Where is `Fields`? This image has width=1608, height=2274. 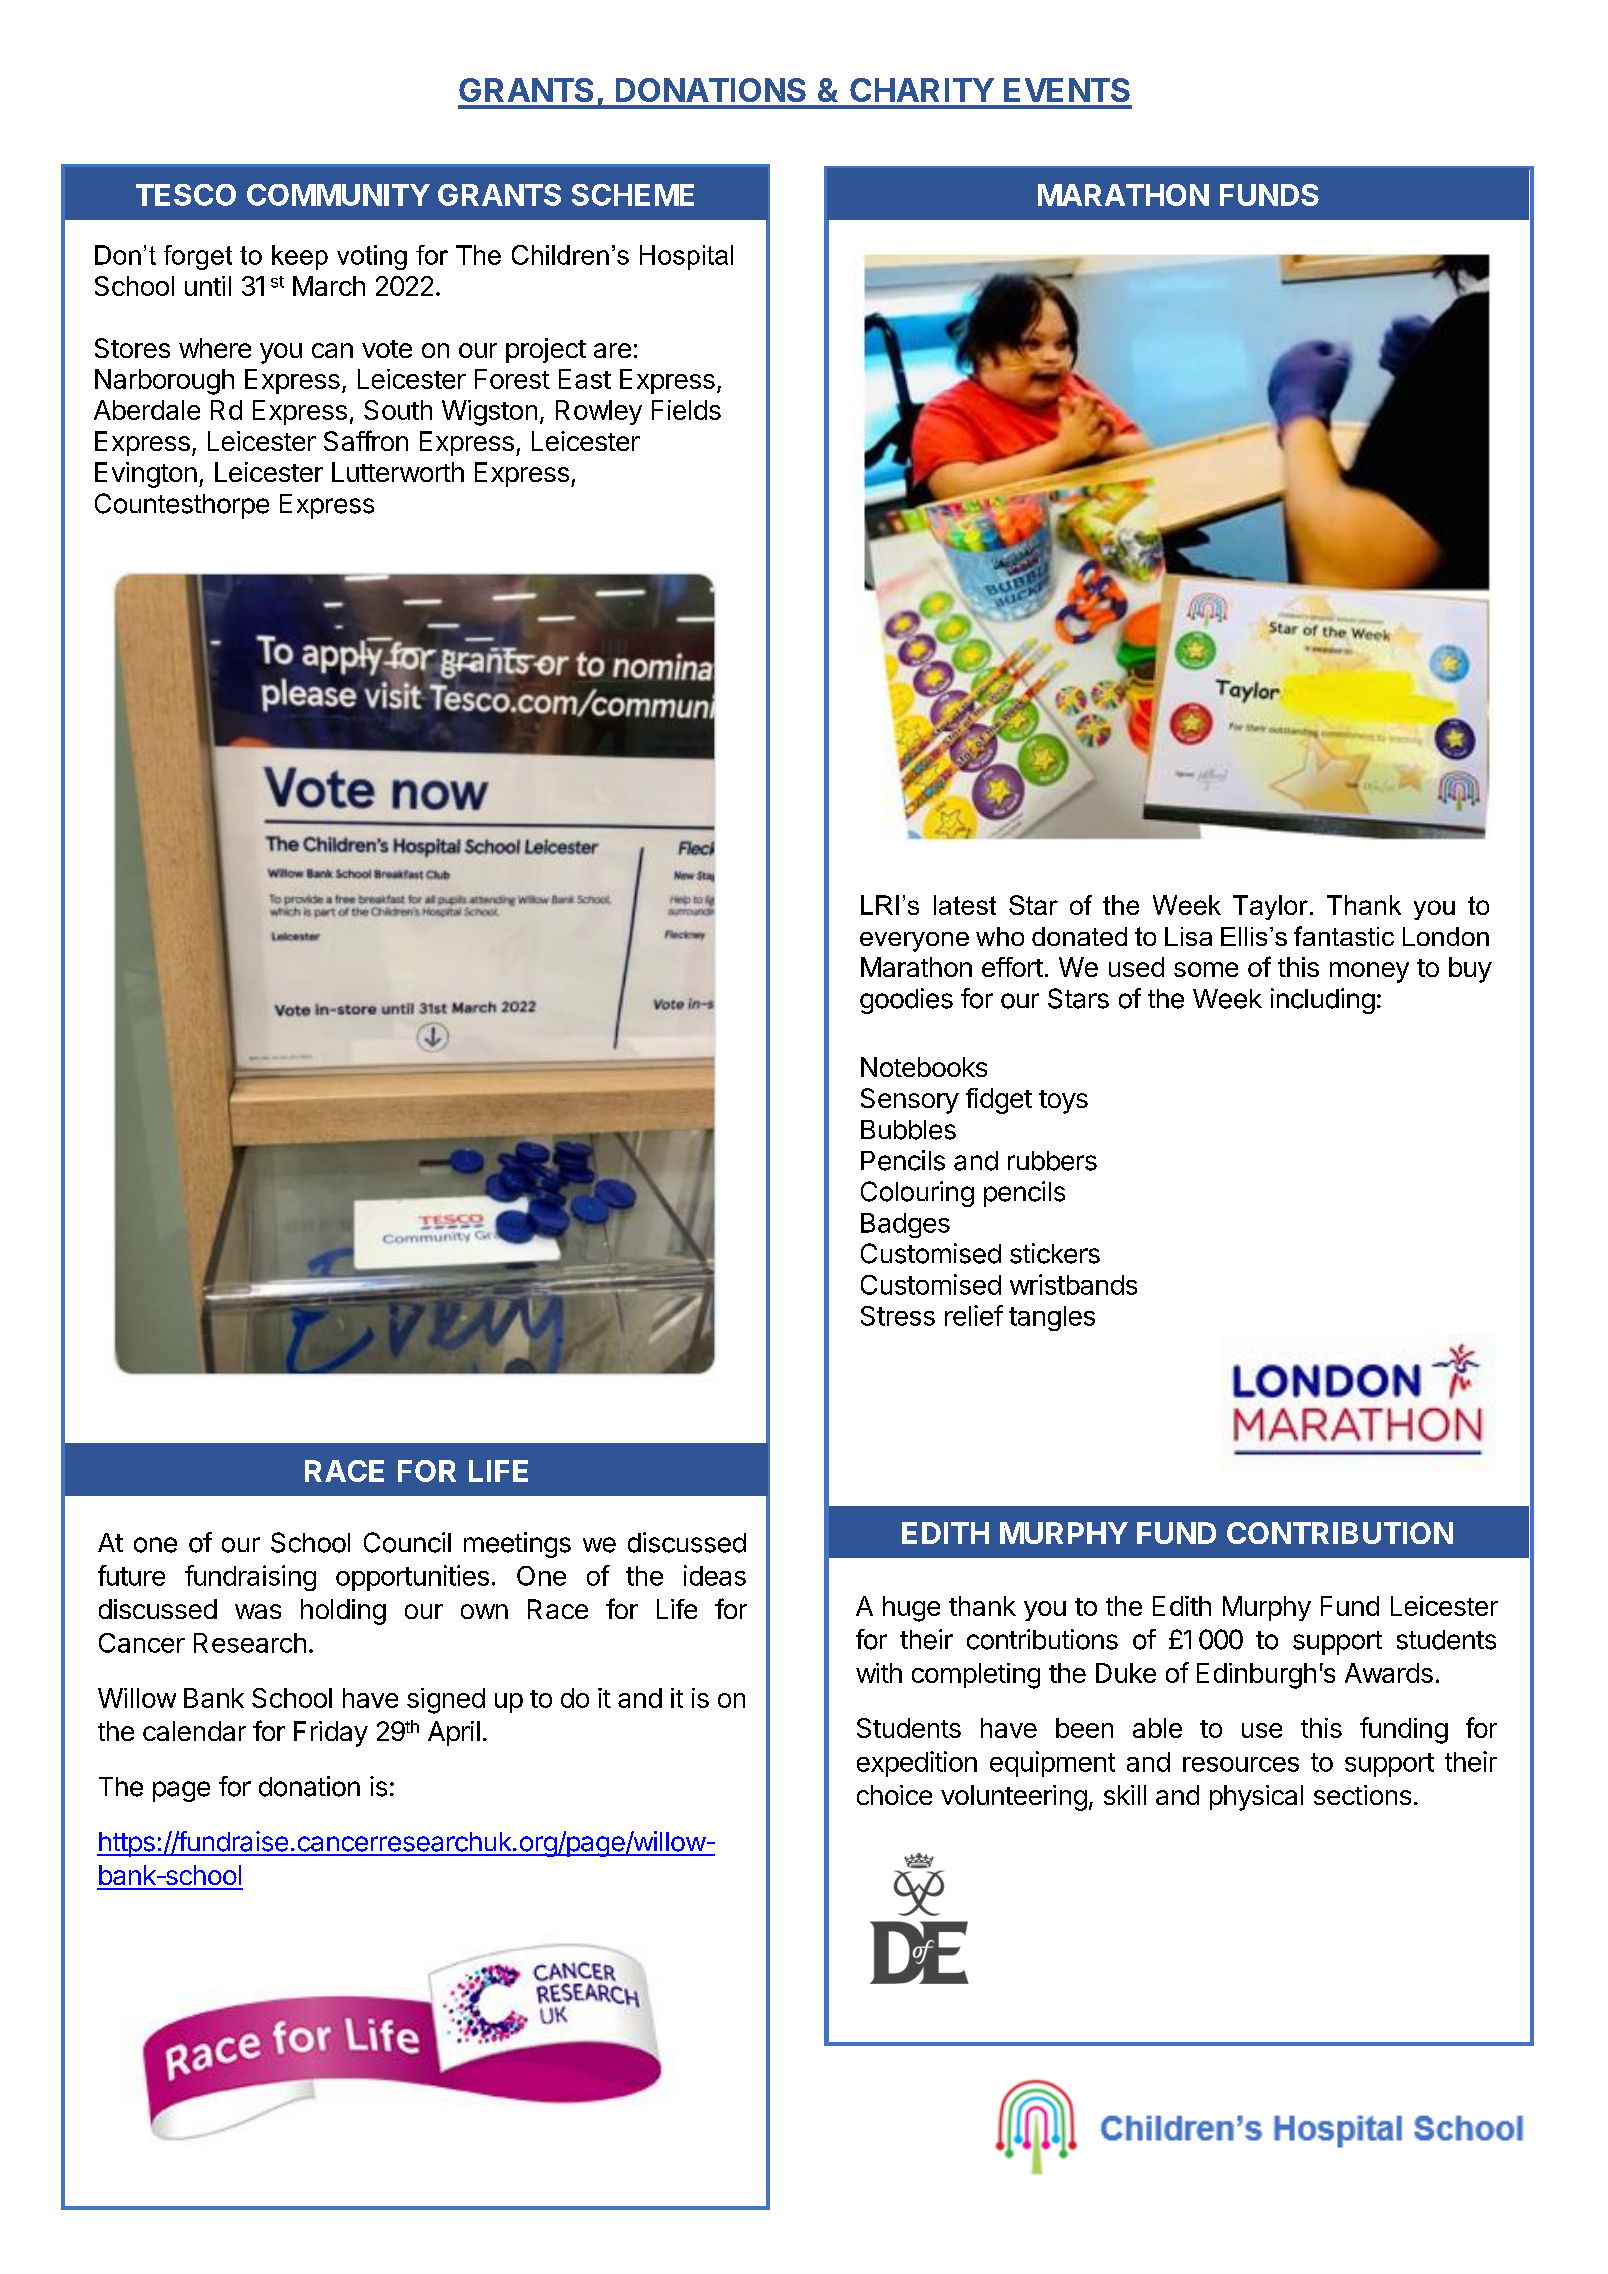 Fields is located at coordinates (686, 410).
